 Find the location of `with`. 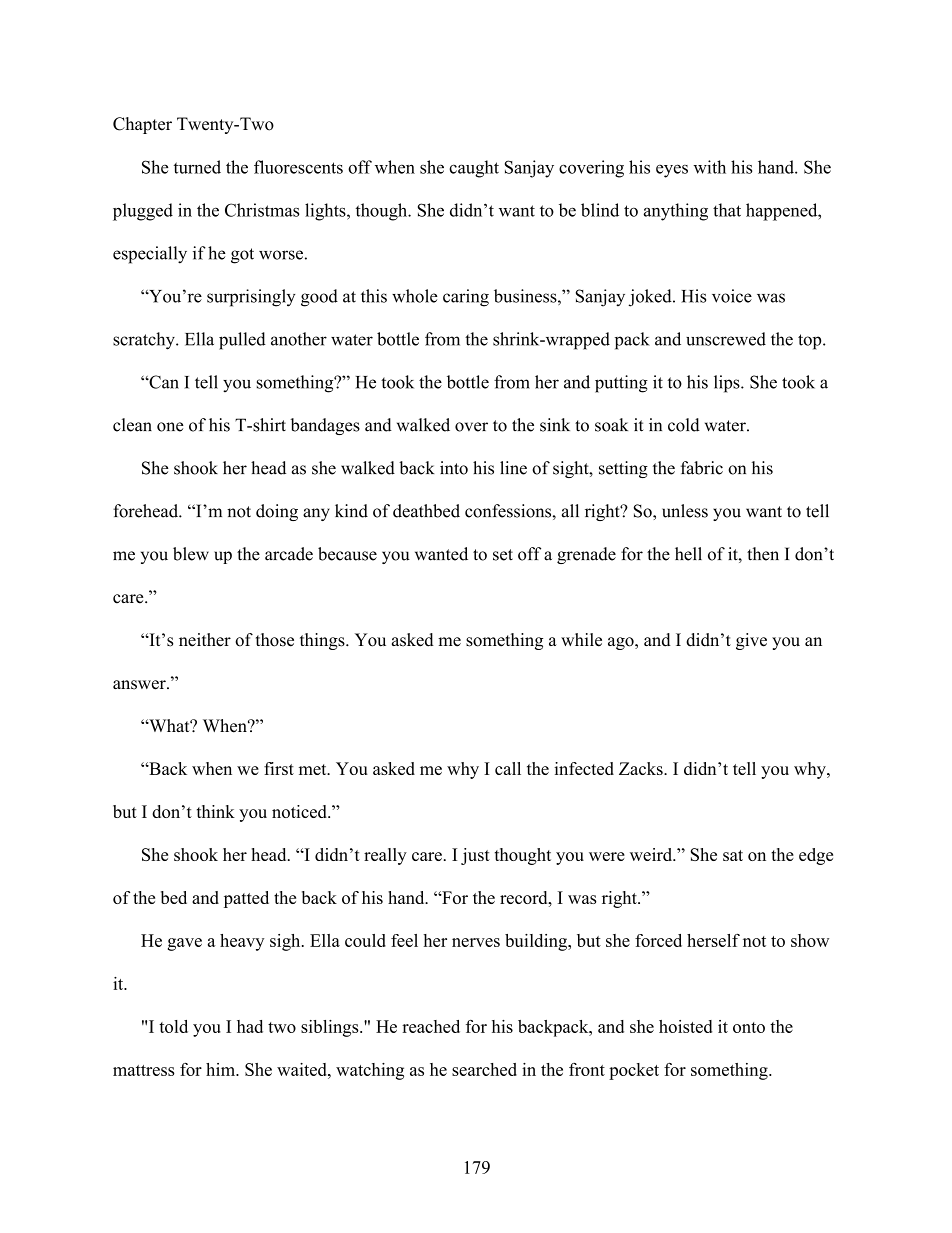

with is located at coordinates (709, 167).
